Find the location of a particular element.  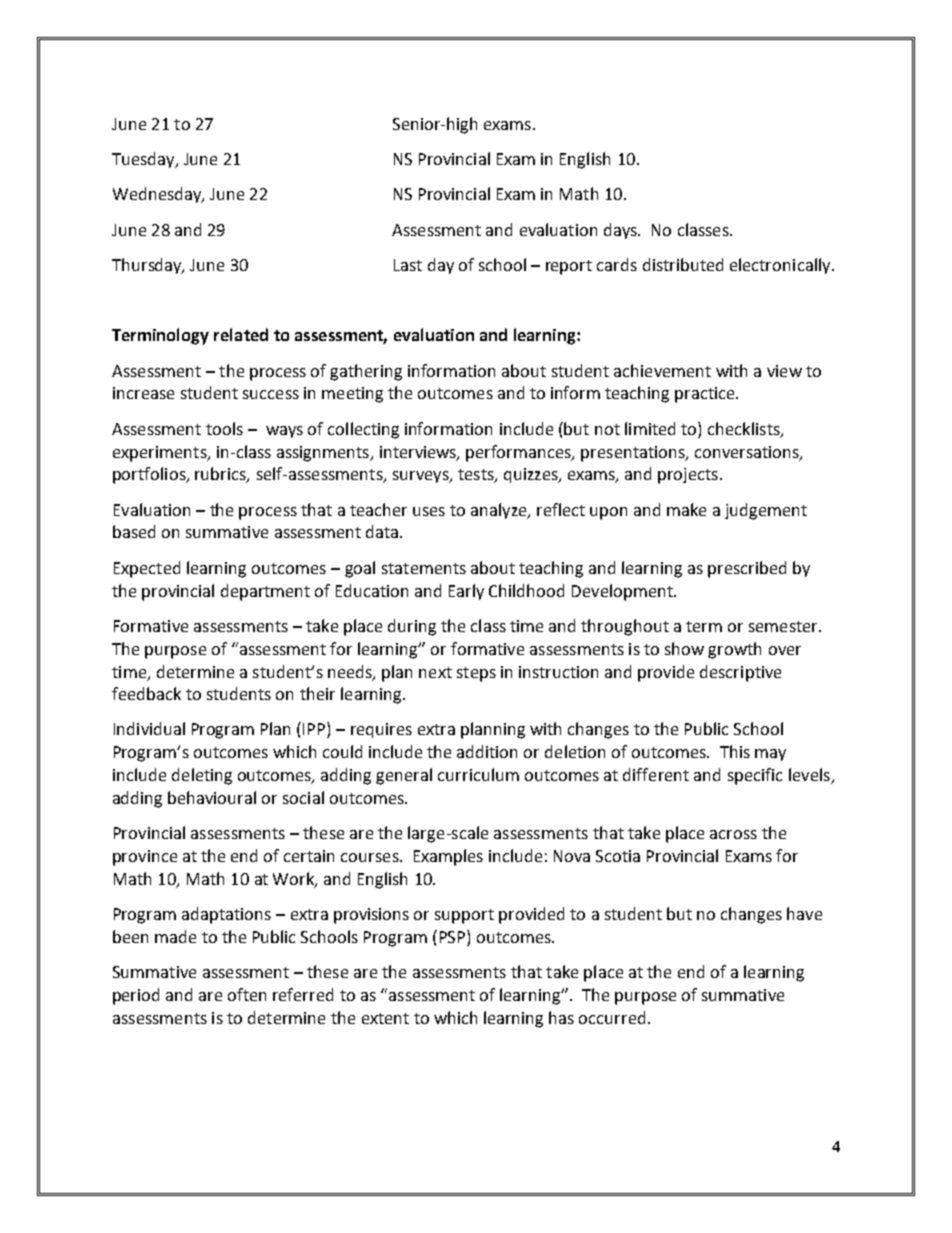

Last is located at coordinates (408, 265).
